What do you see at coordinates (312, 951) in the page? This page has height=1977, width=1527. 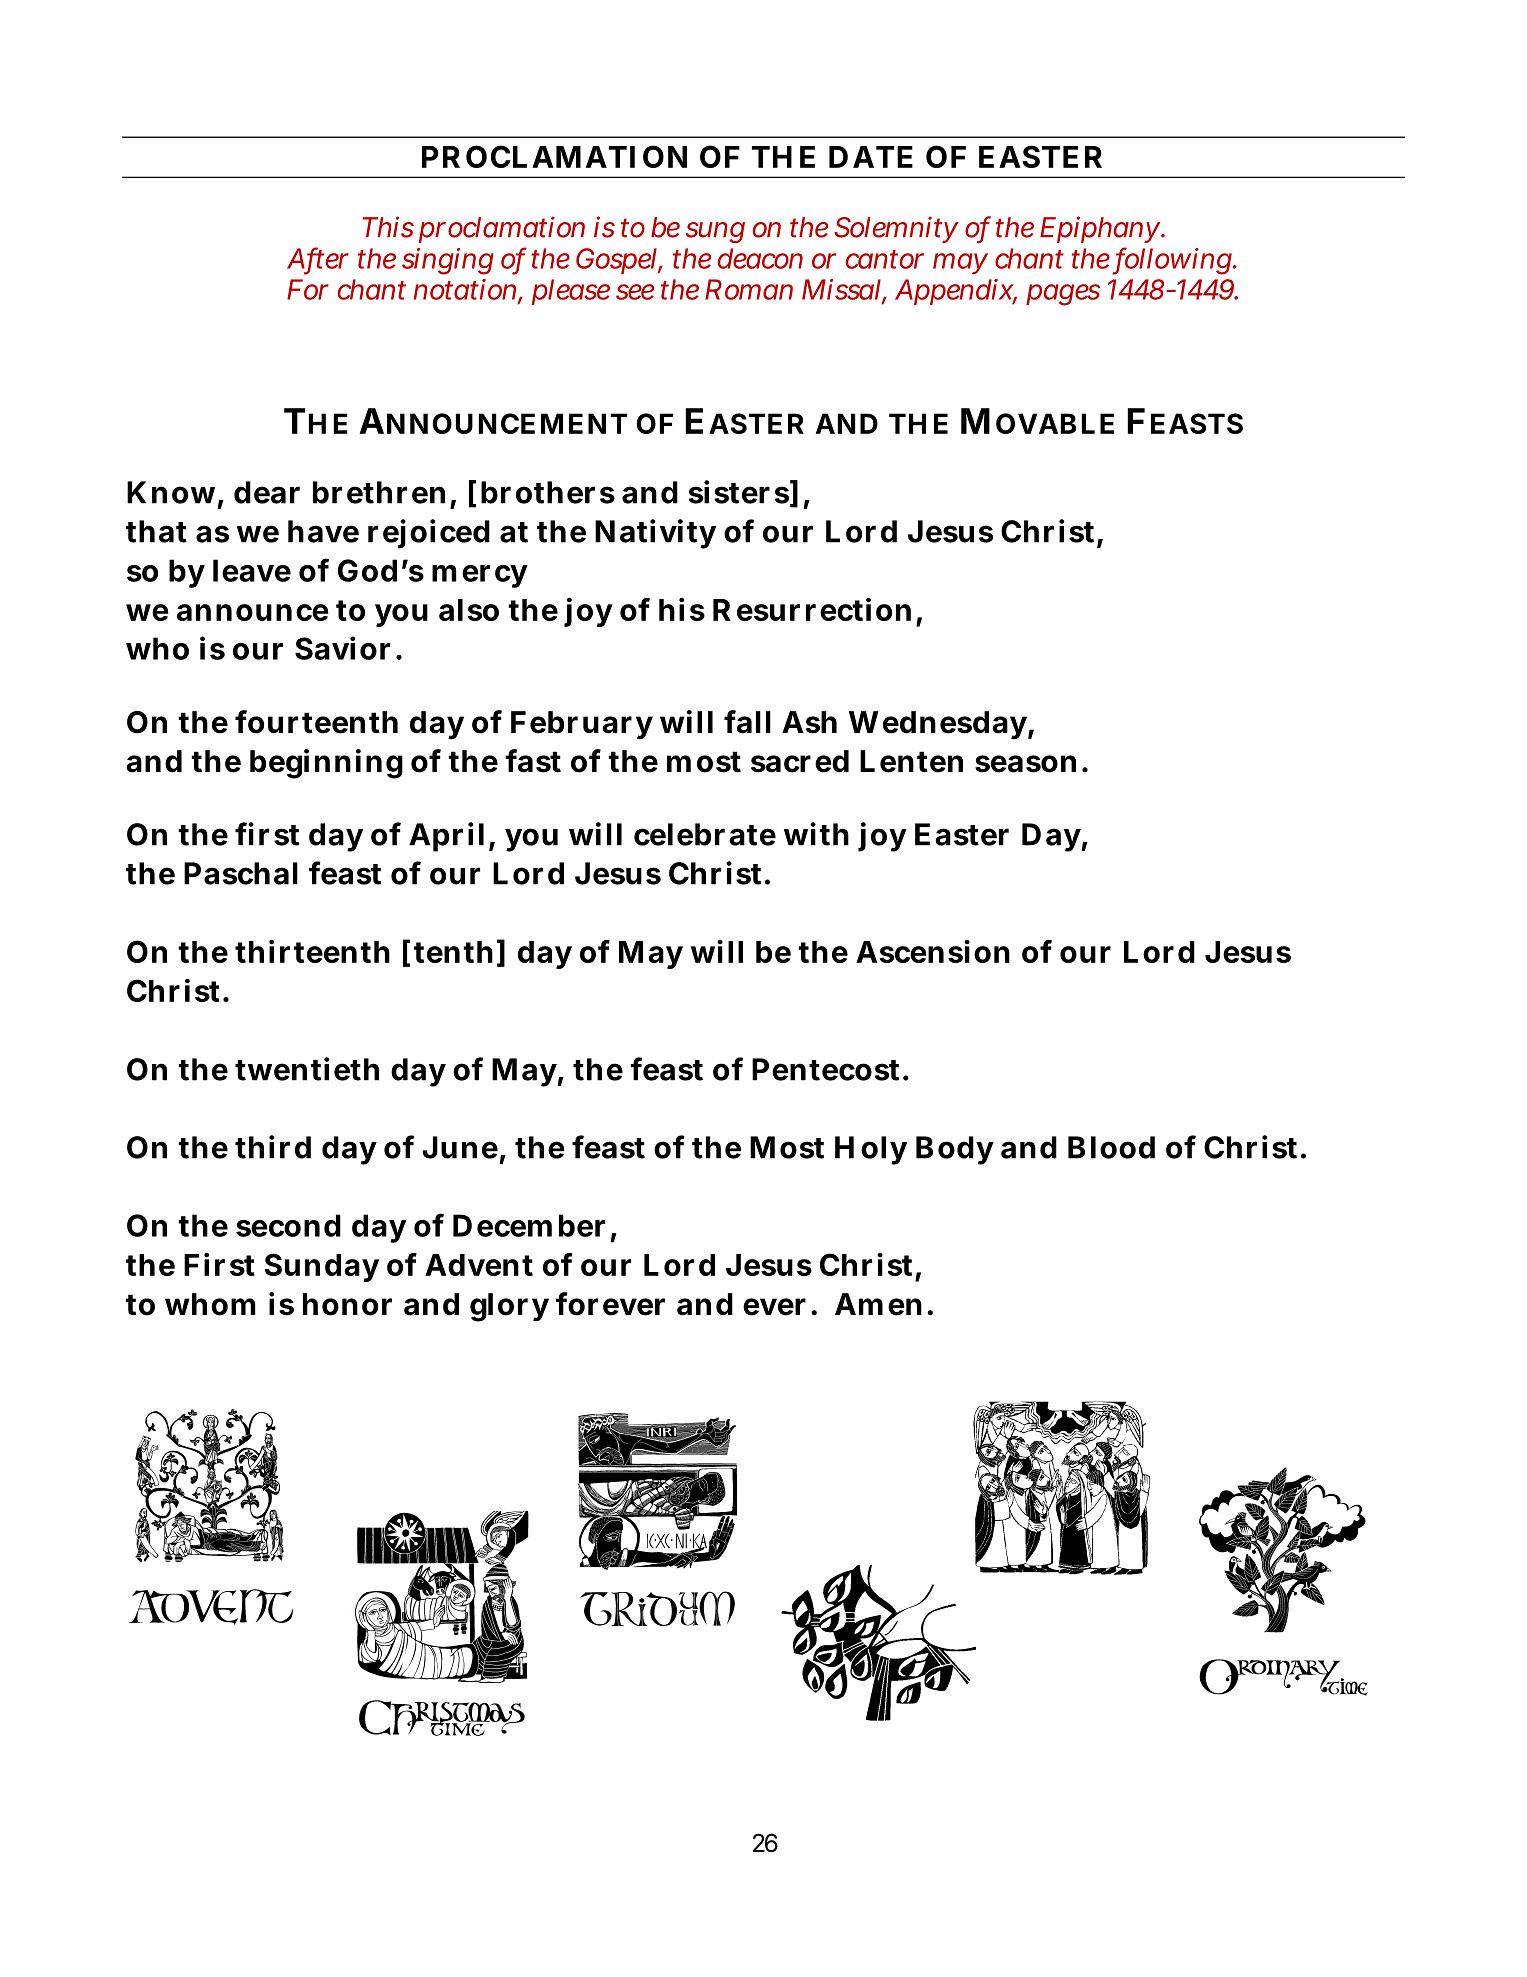 I see `thirteenth` at bounding box center [312, 951].
